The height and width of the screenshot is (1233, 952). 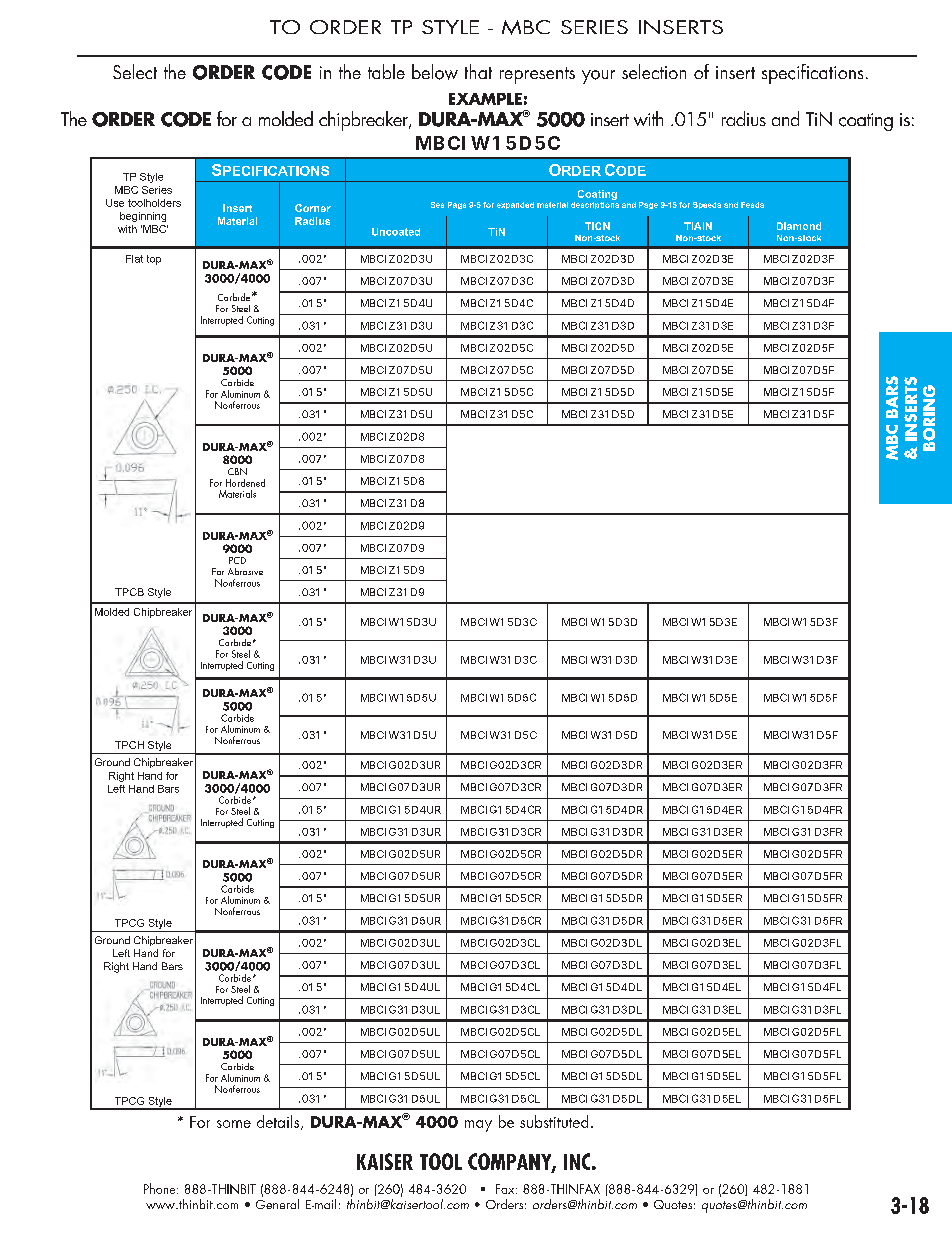 I want to click on Phone, so click(x=161, y=1188).
